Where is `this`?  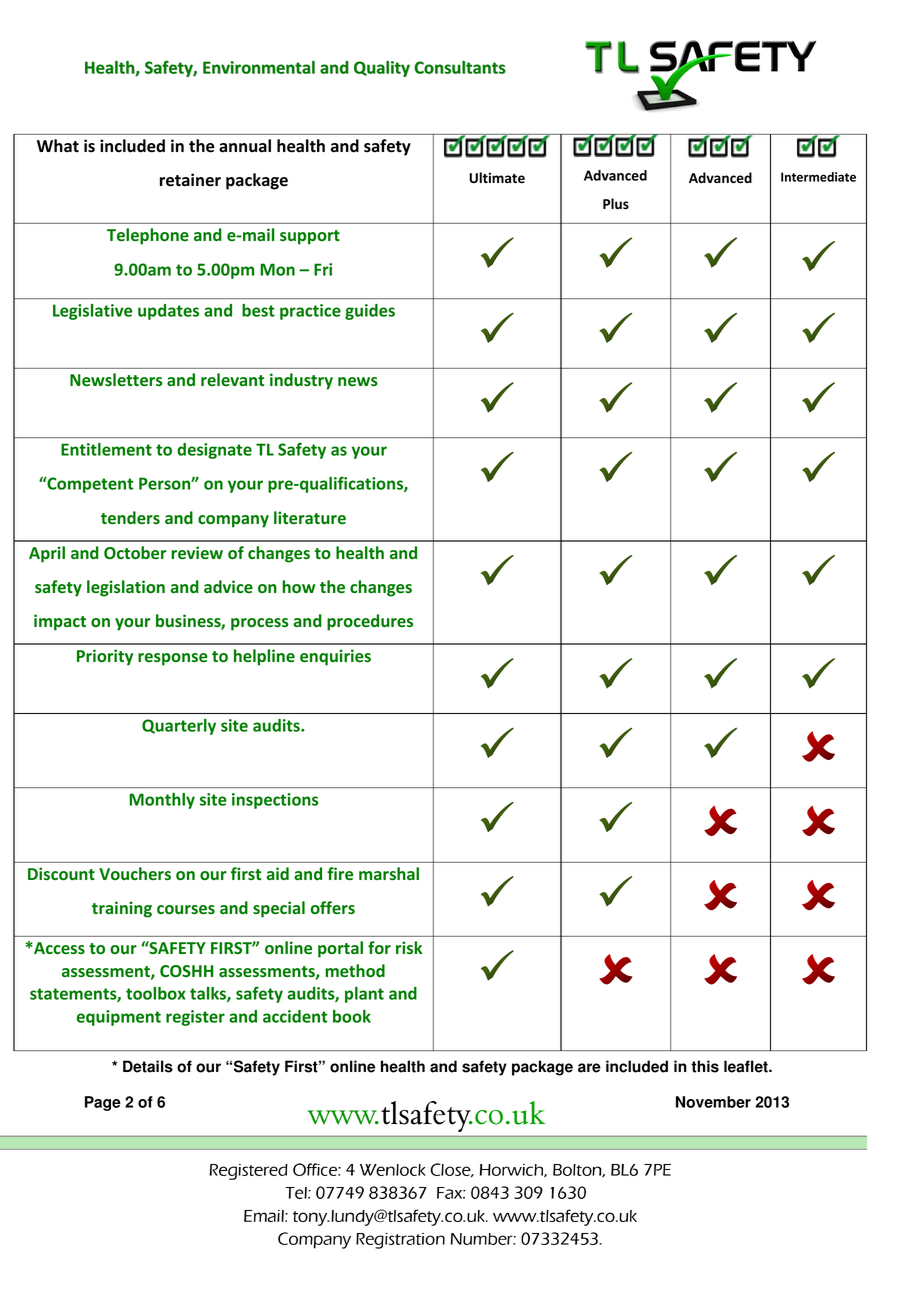
this is located at coordinates (705, 1066).
